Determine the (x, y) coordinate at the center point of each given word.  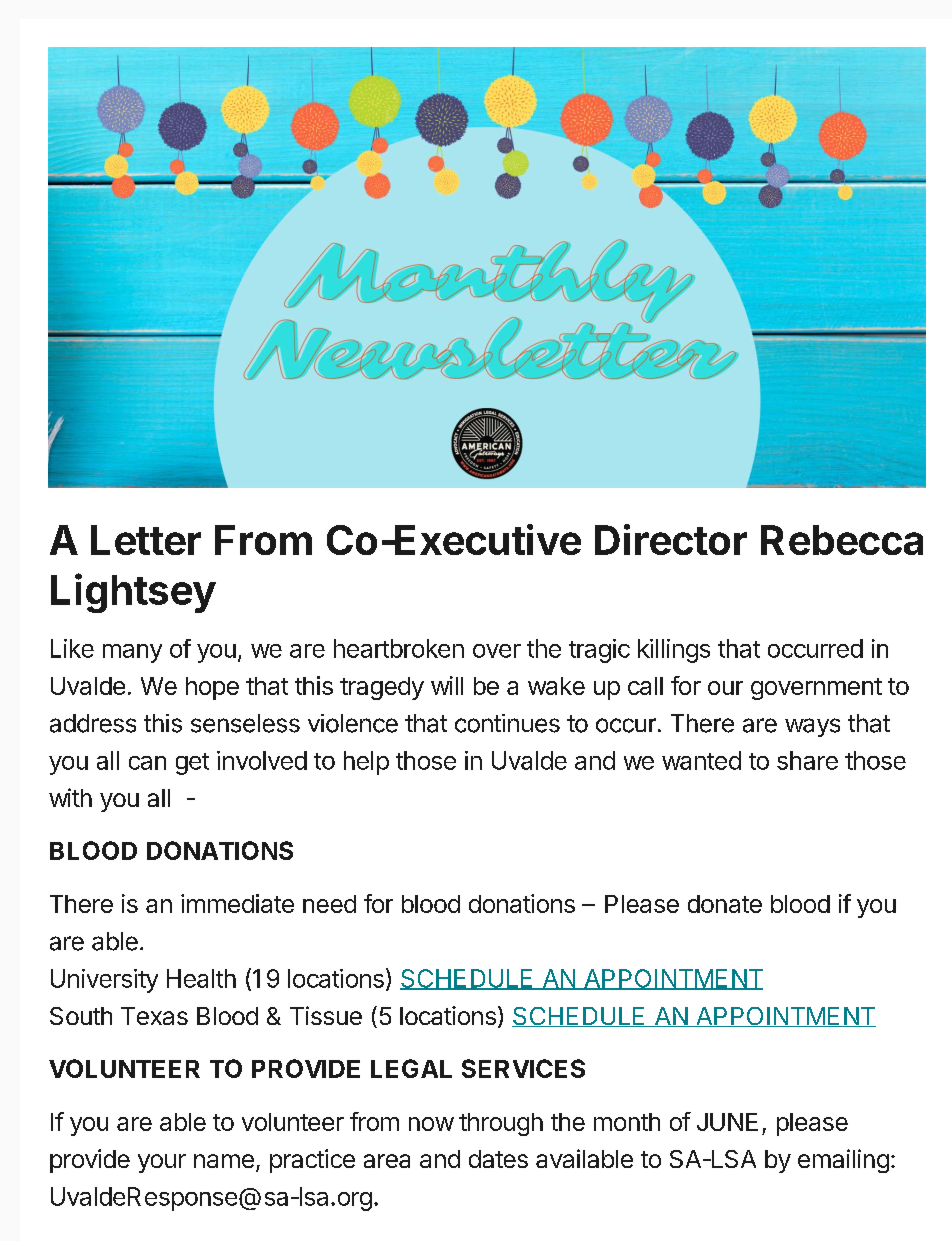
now (431, 1124)
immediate (237, 903)
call (645, 686)
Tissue (326, 1015)
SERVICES (523, 1068)
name (224, 1161)
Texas (154, 1016)
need (329, 904)
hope (212, 688)
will (447, 685)
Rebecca (842, 540)
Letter (146, 540)
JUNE (727, 1122)
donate (725, 904)
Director (671, 539)
